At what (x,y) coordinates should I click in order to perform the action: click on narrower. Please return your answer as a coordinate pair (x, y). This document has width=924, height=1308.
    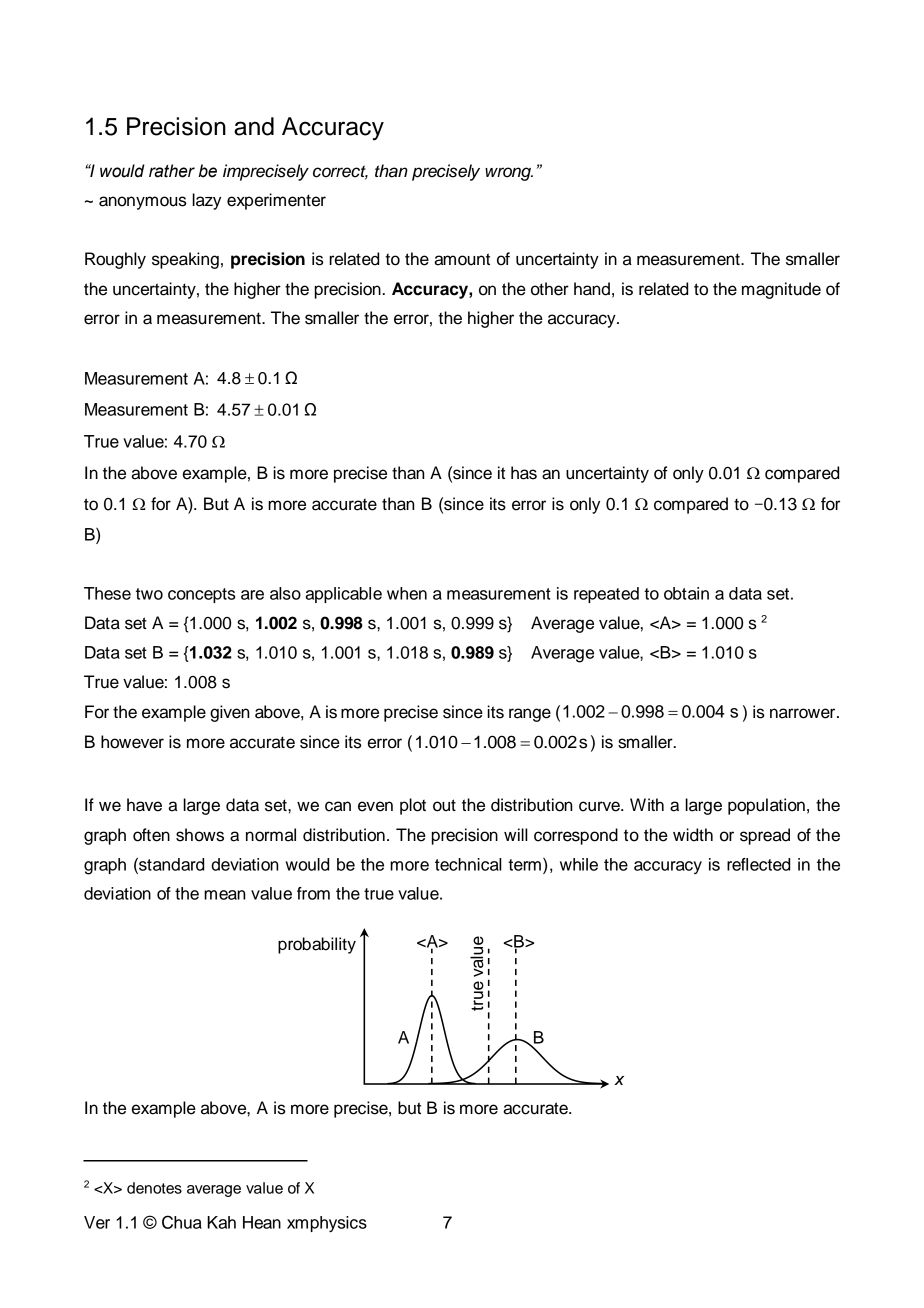
    Looking at the image, I should click on (804, 713).
